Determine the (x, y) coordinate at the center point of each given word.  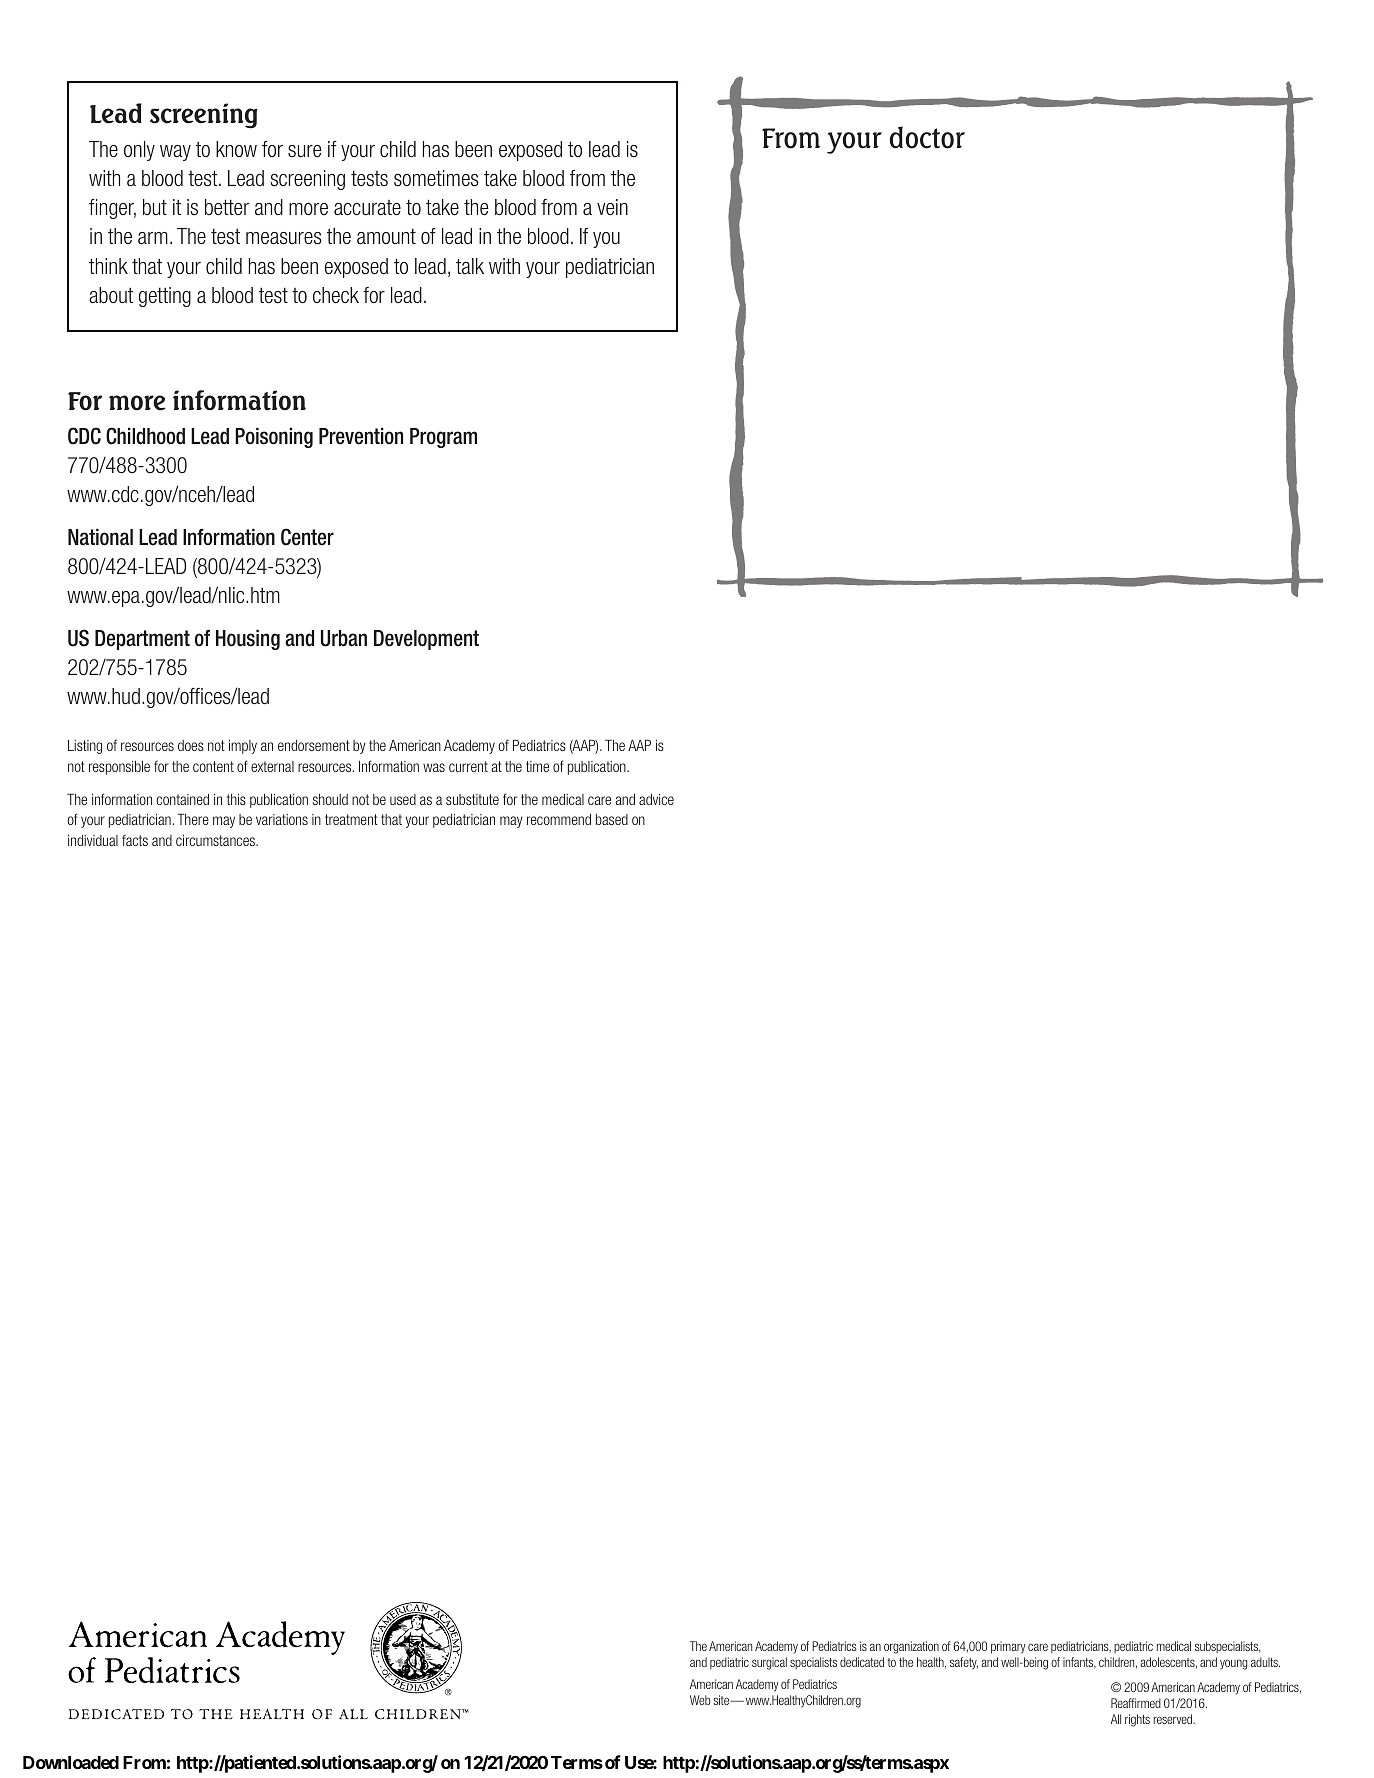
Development (426, 640)
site (722, 1700)
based (612, 819)
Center (307, 537)
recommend (559, 819)
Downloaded (71, 1762)
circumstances (216, 840)
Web (700, 1700)
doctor (927, 137)
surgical (769, 1663)
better (227, 207)
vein (612, 207)
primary (1008, 1647)
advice (656, 799)
